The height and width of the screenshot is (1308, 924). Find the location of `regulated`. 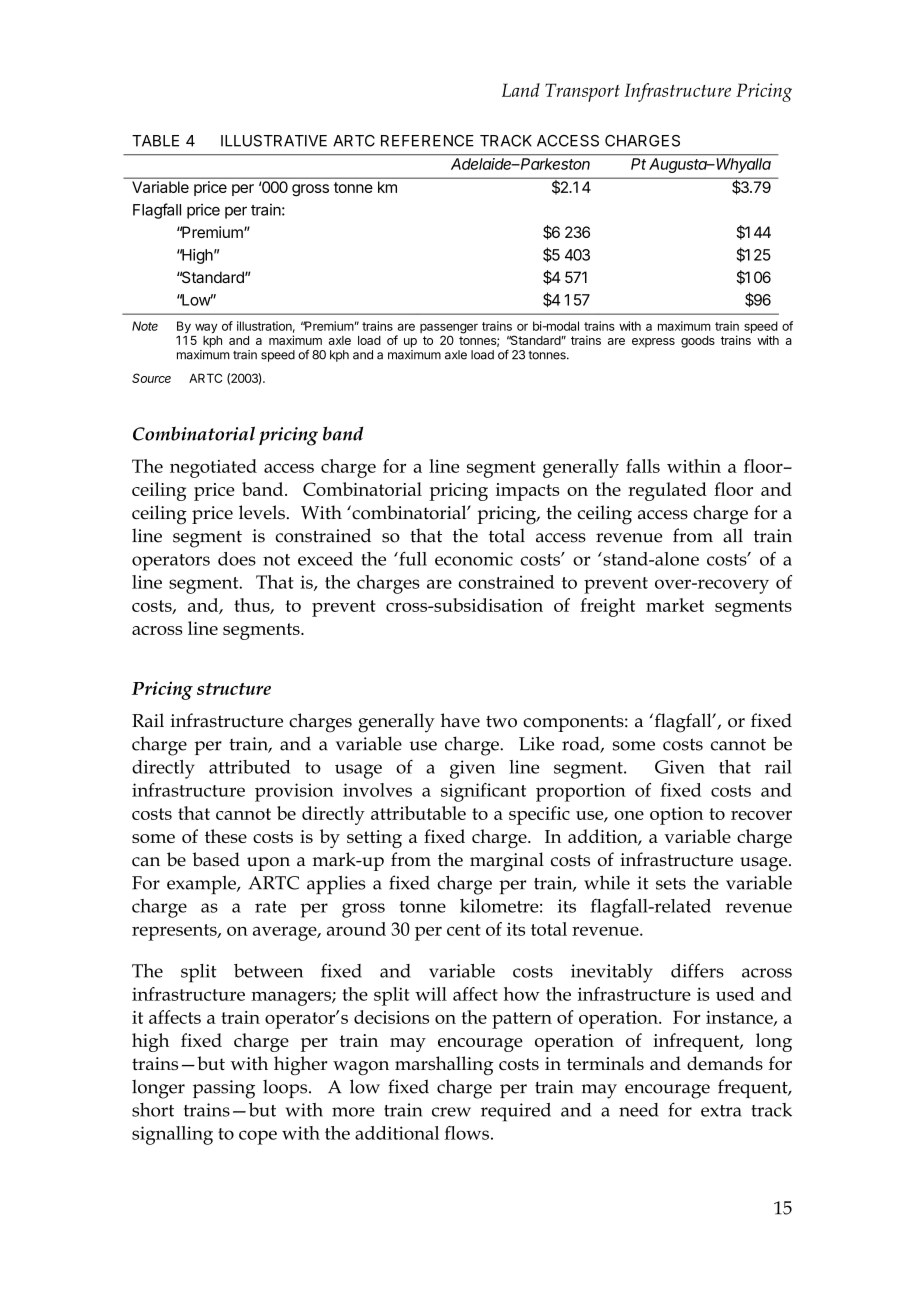

regulated is located at coordinates (667, 491).
